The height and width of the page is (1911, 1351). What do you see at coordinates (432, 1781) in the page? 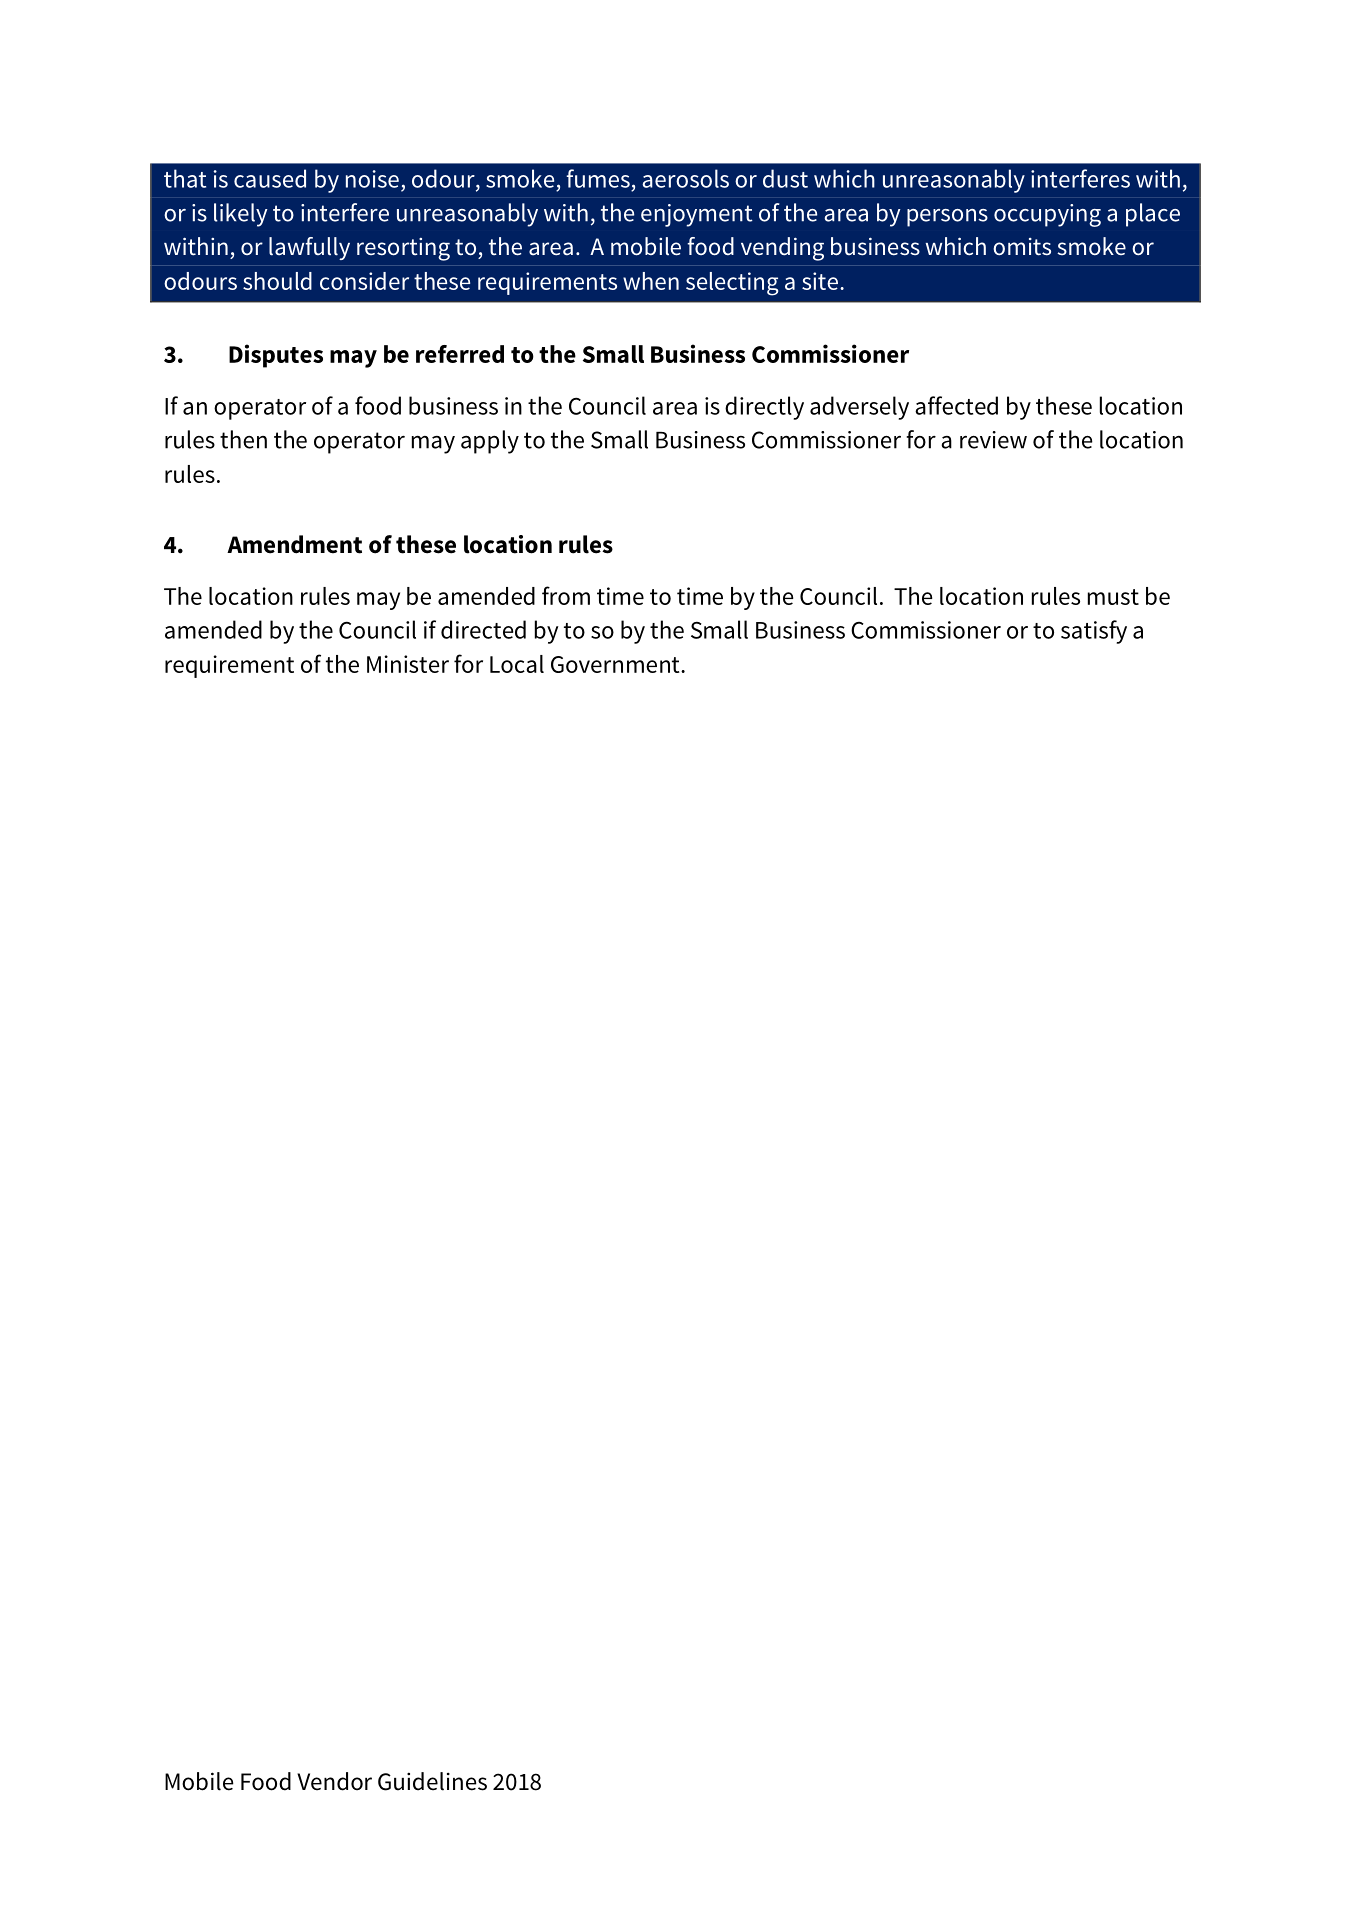
I see `Guidelines` at bounding box center [432, 1781].
